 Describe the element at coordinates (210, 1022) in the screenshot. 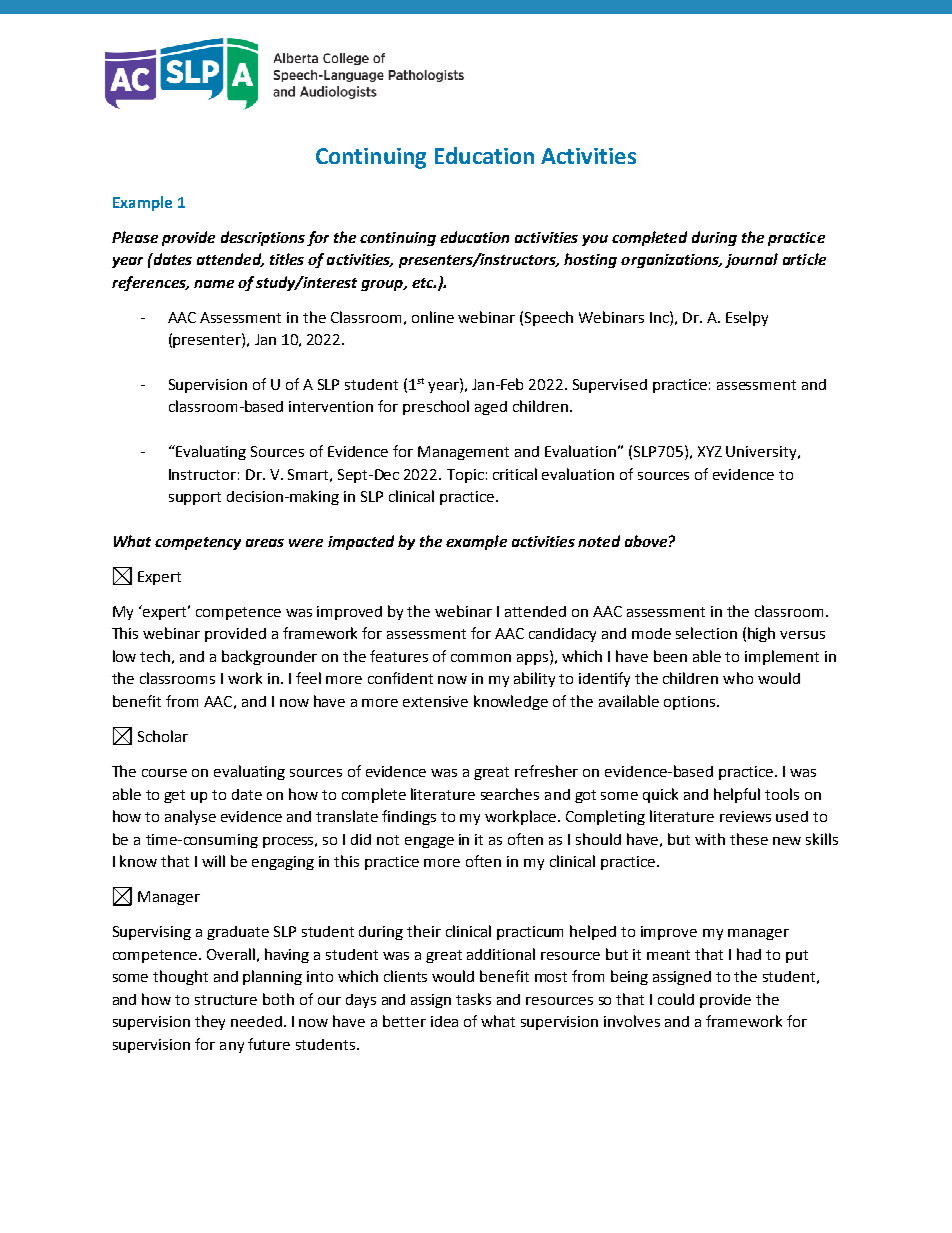

I see `they` at that location.
